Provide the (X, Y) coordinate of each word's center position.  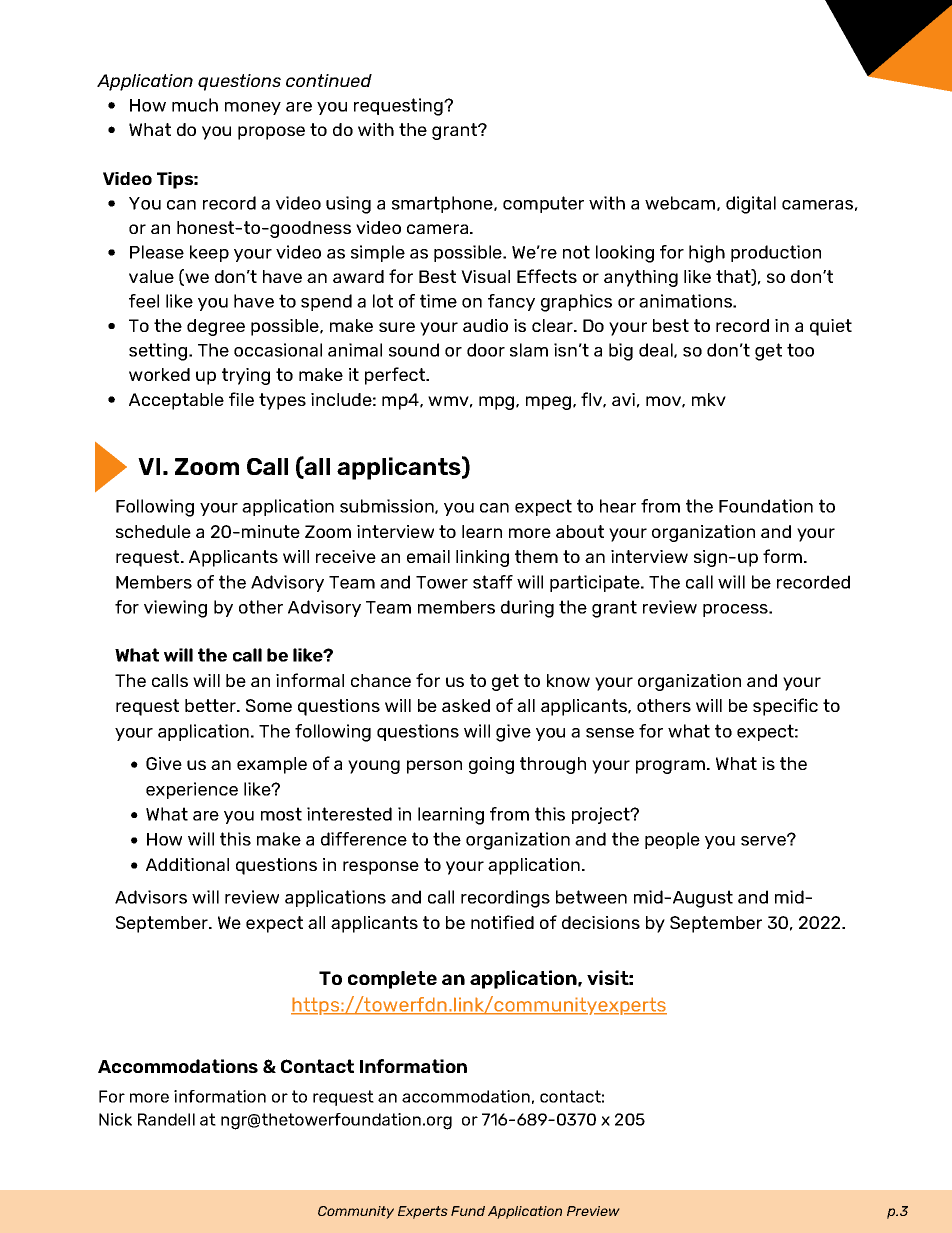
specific (785, 707)
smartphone (443, 204)
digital (751, 205)
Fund (468, 1211)
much (195, 105)
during (527, 609)
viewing (175, 609)
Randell (166, 1119)
